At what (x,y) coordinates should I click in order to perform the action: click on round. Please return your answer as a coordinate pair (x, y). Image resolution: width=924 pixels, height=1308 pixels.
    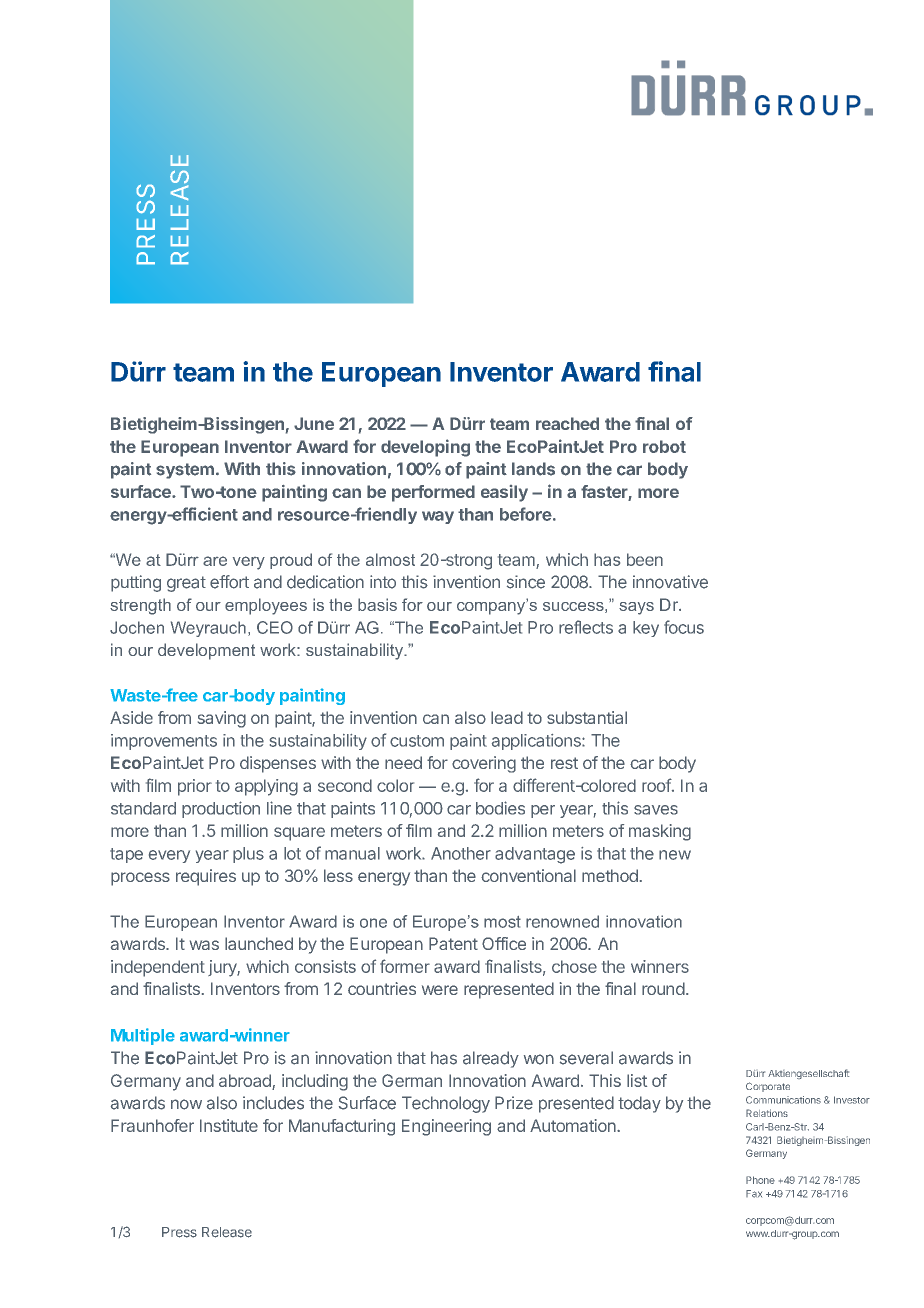
    Looking at the image, I should click on (663, 988).
